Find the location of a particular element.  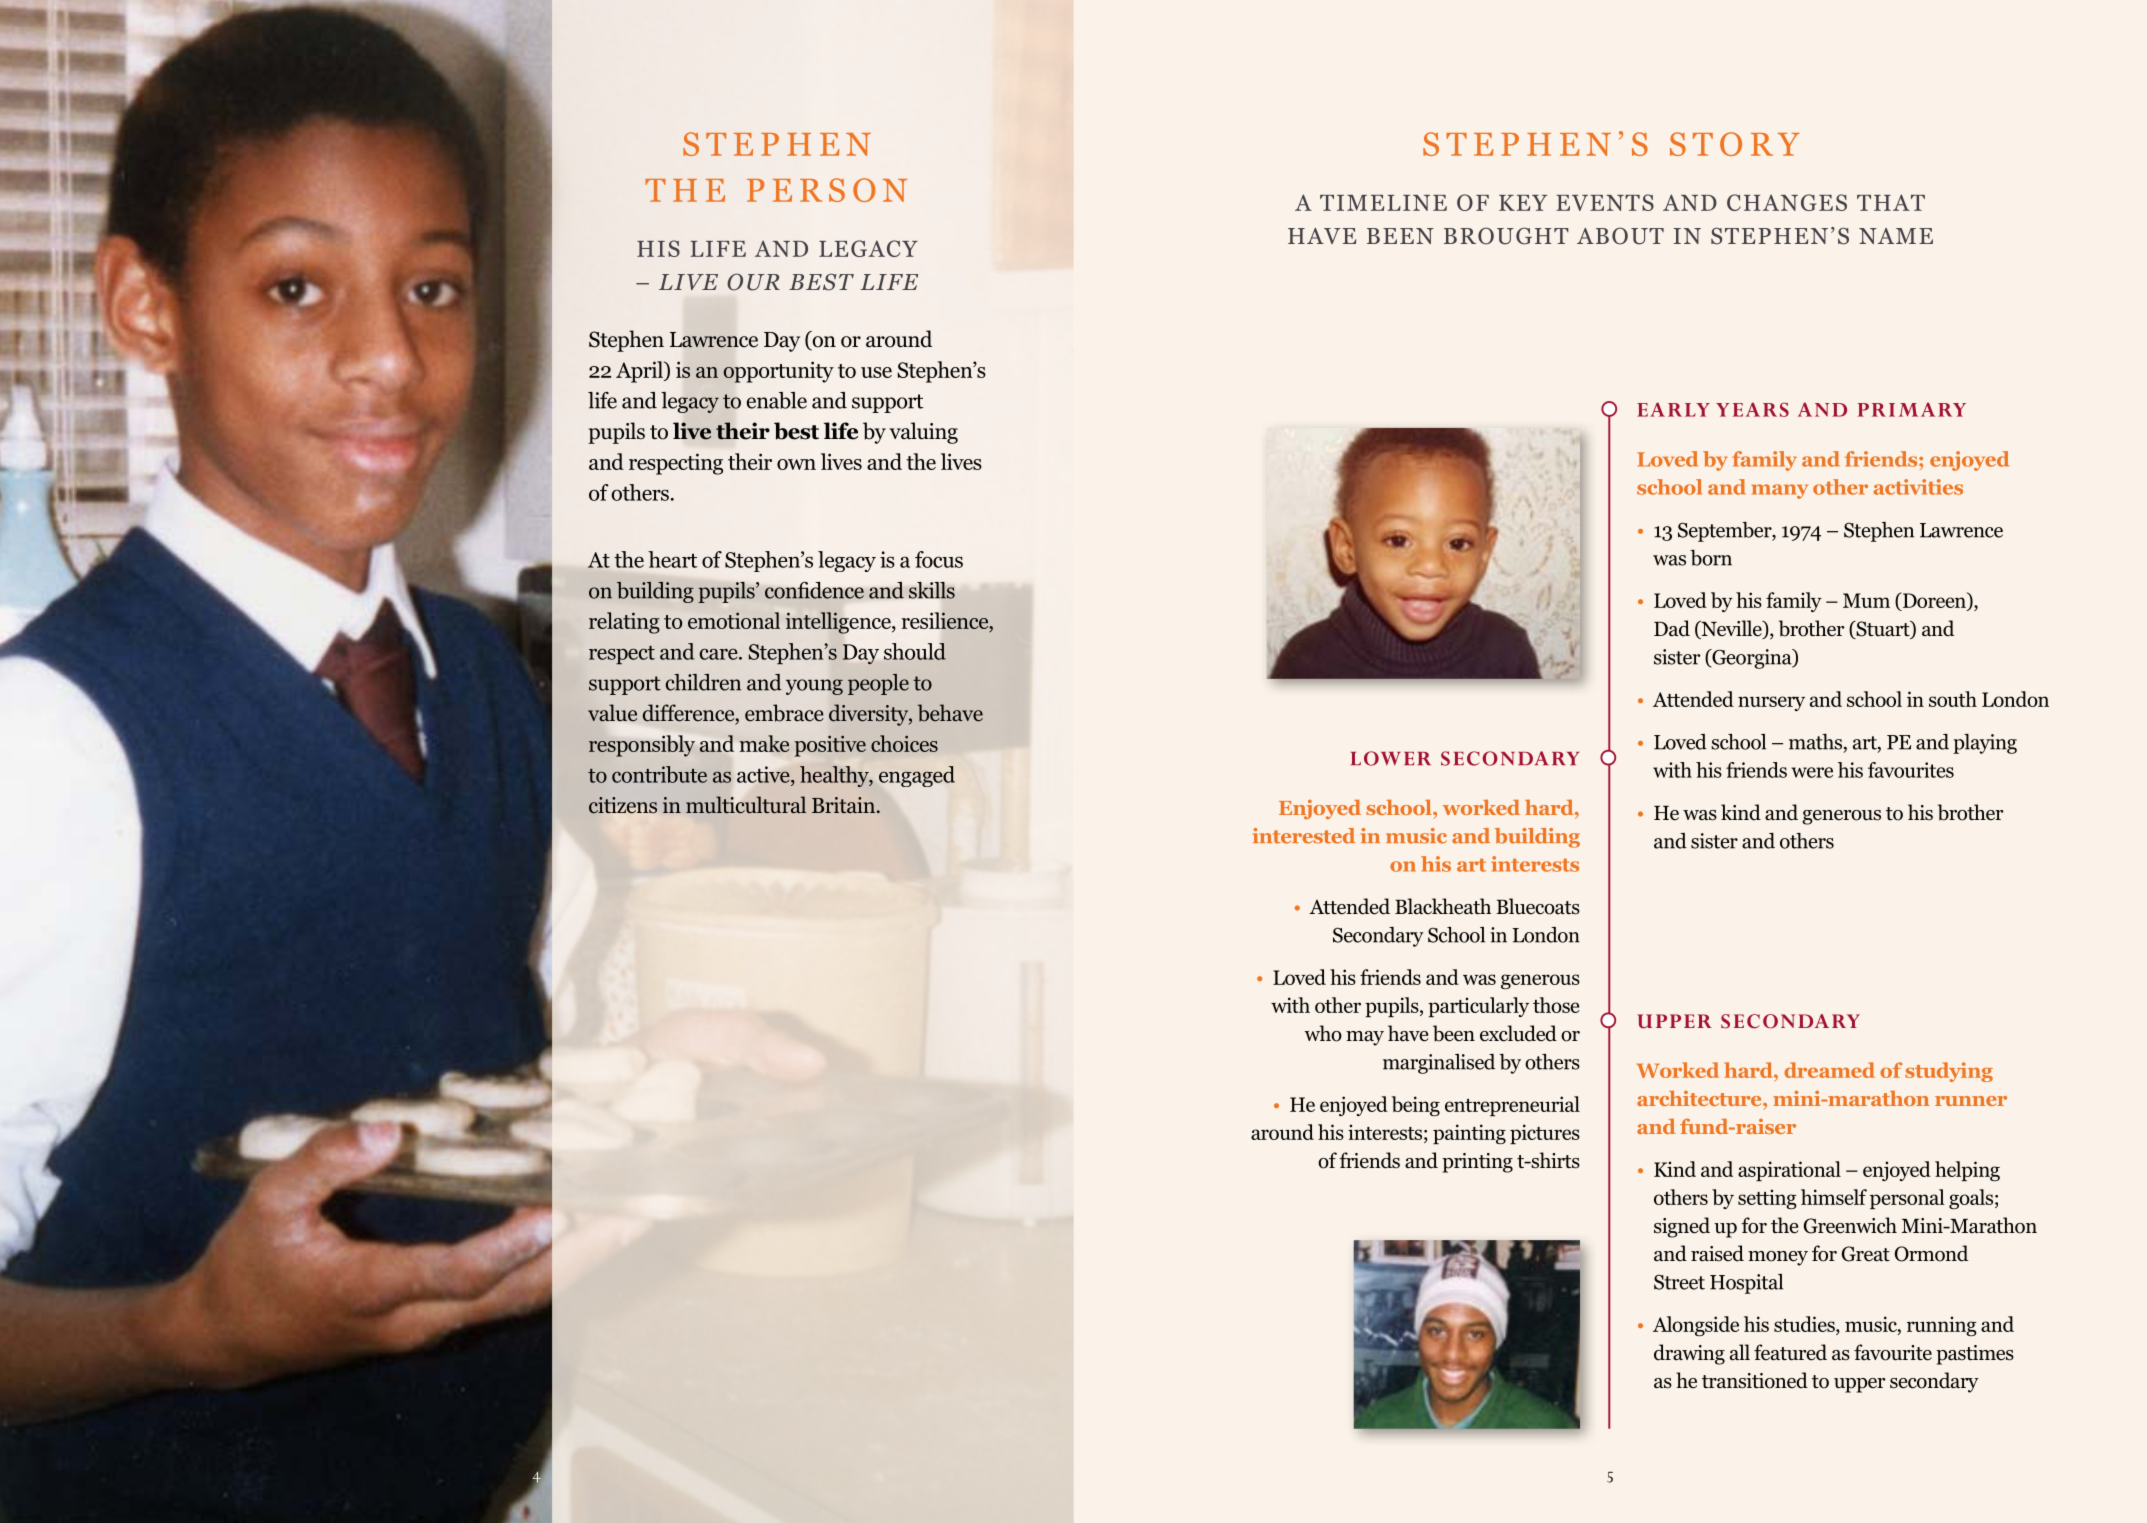

who is located at coordinates (1323, 1033).
